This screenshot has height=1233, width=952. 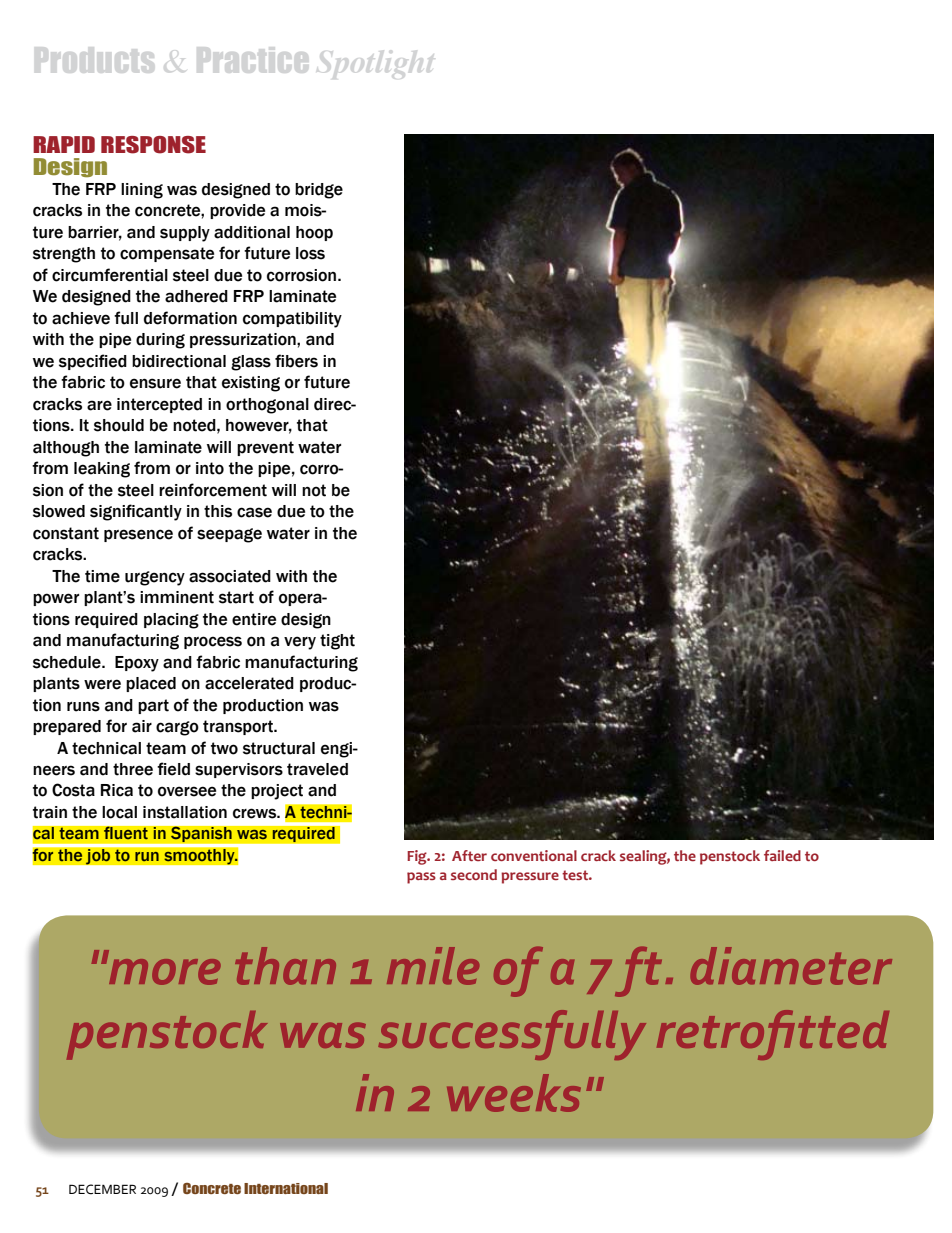 I want to click on significantly, so click(x=136, y=512).
